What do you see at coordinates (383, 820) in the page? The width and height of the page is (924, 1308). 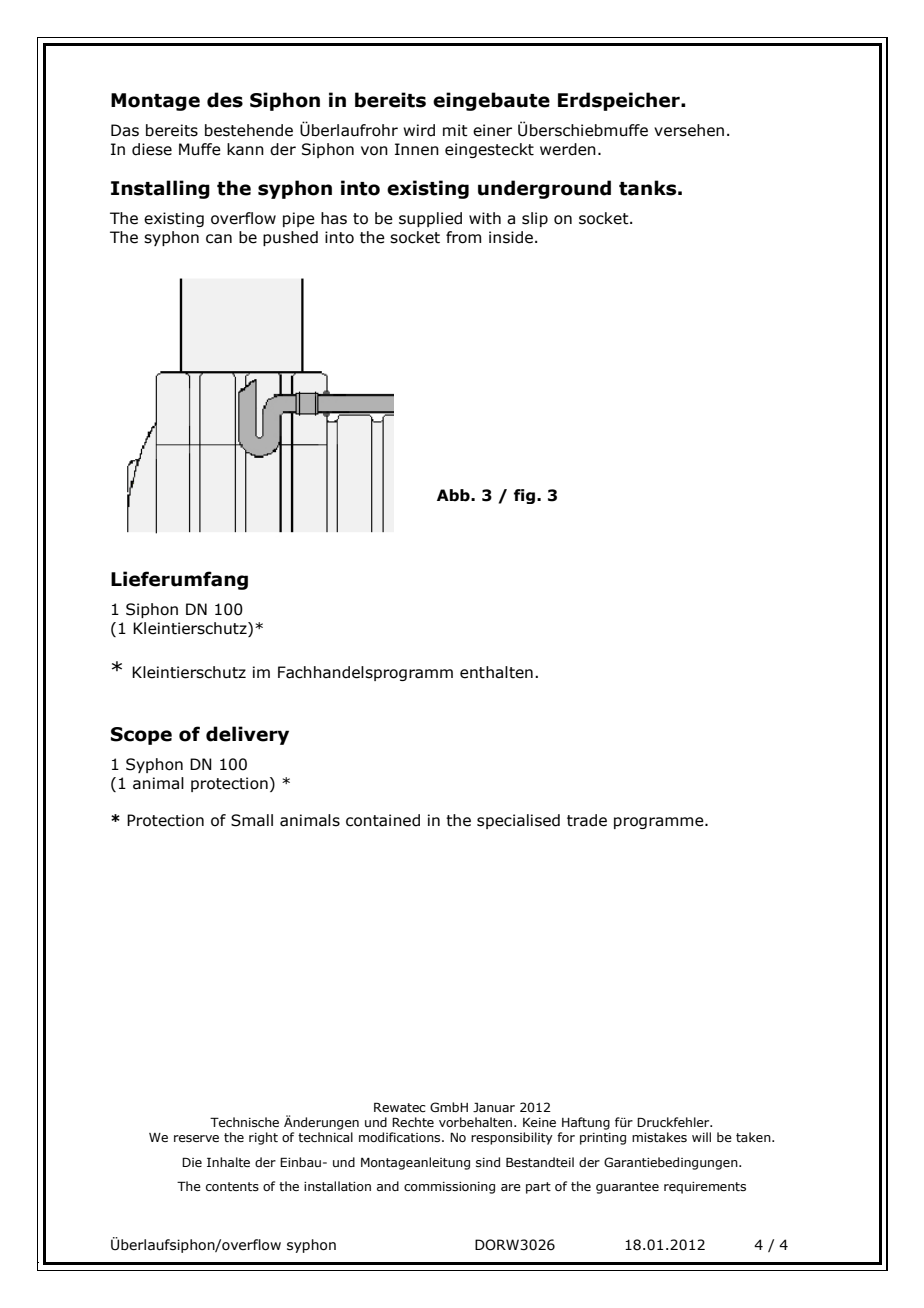 I see `contained` at bounding box center [383, 820].
